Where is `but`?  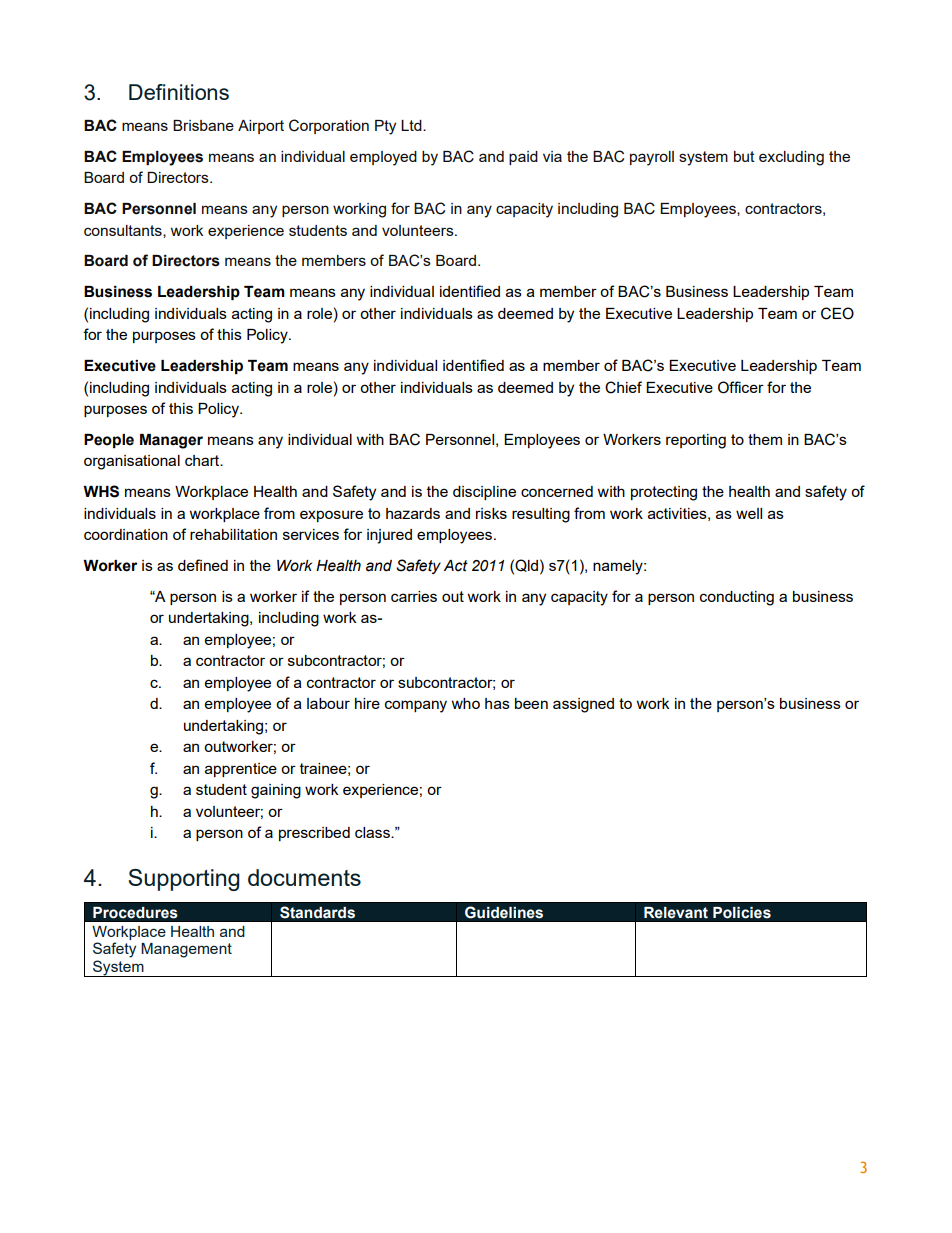 but is located at coordinates (744, 156).
